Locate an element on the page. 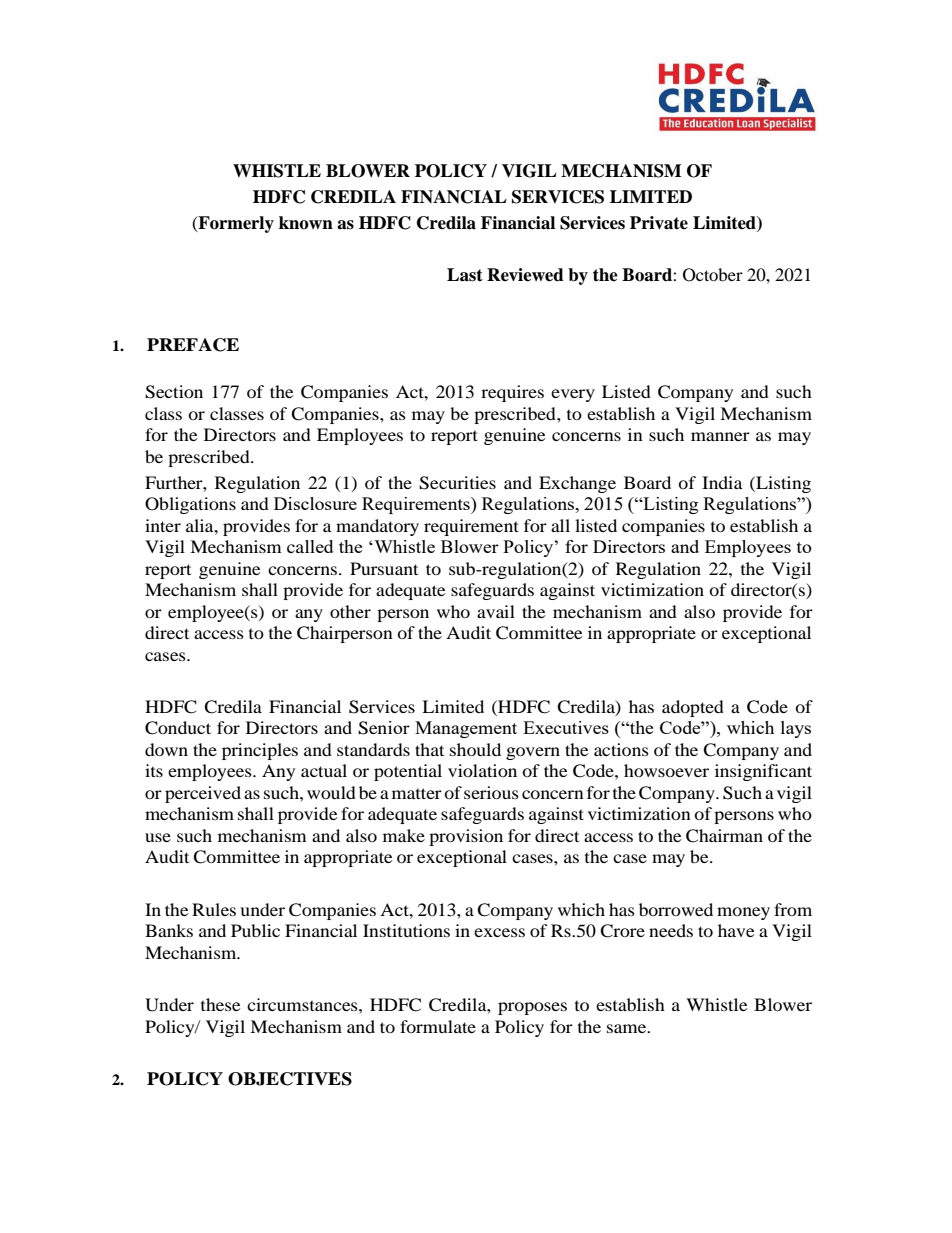  same is located at coordinates (628, 1028).
